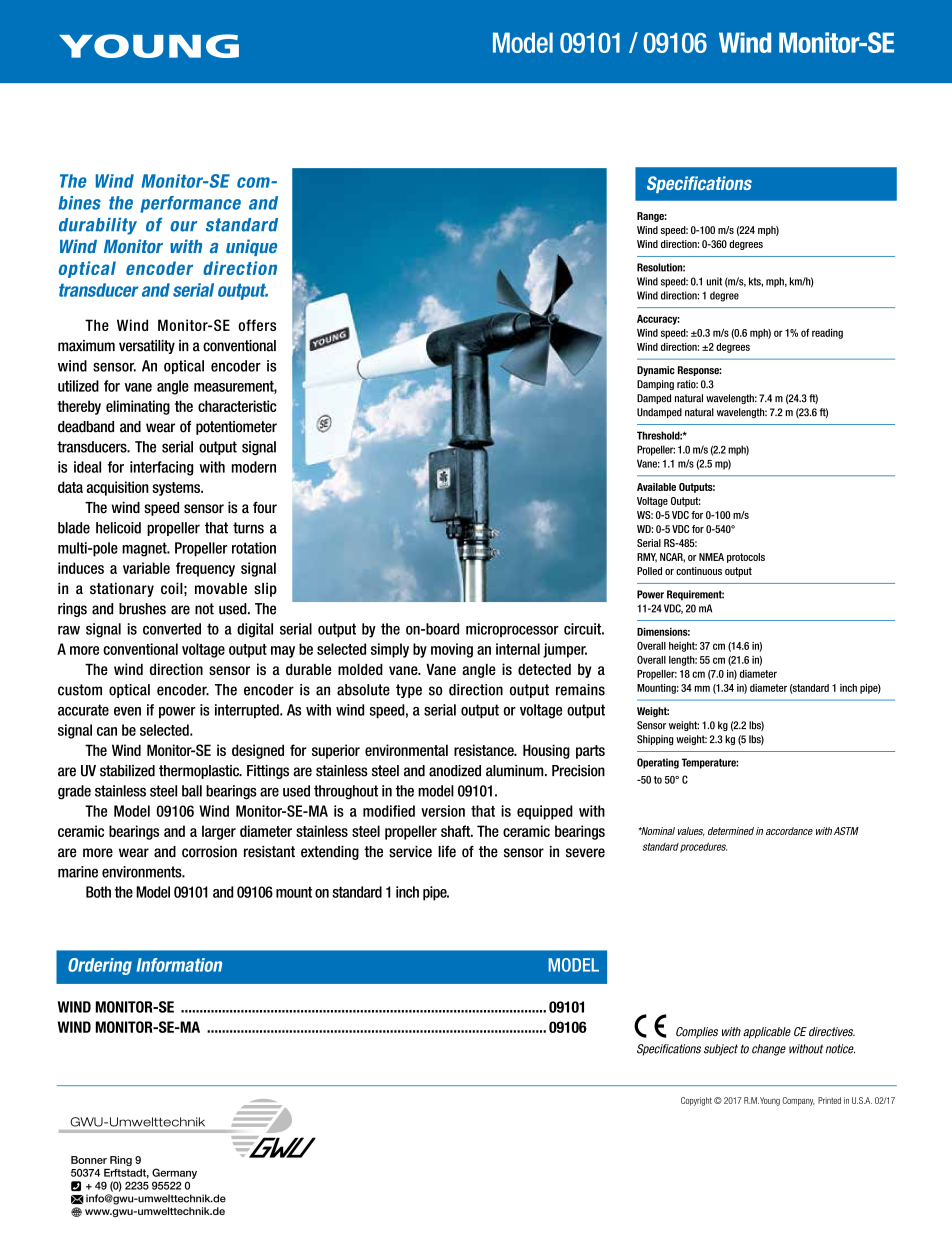 The image size is (952, 1233). What do you see at coordinates (219, 832) in the screenshot?
I see `larger` at bounding box center [219, 832].
